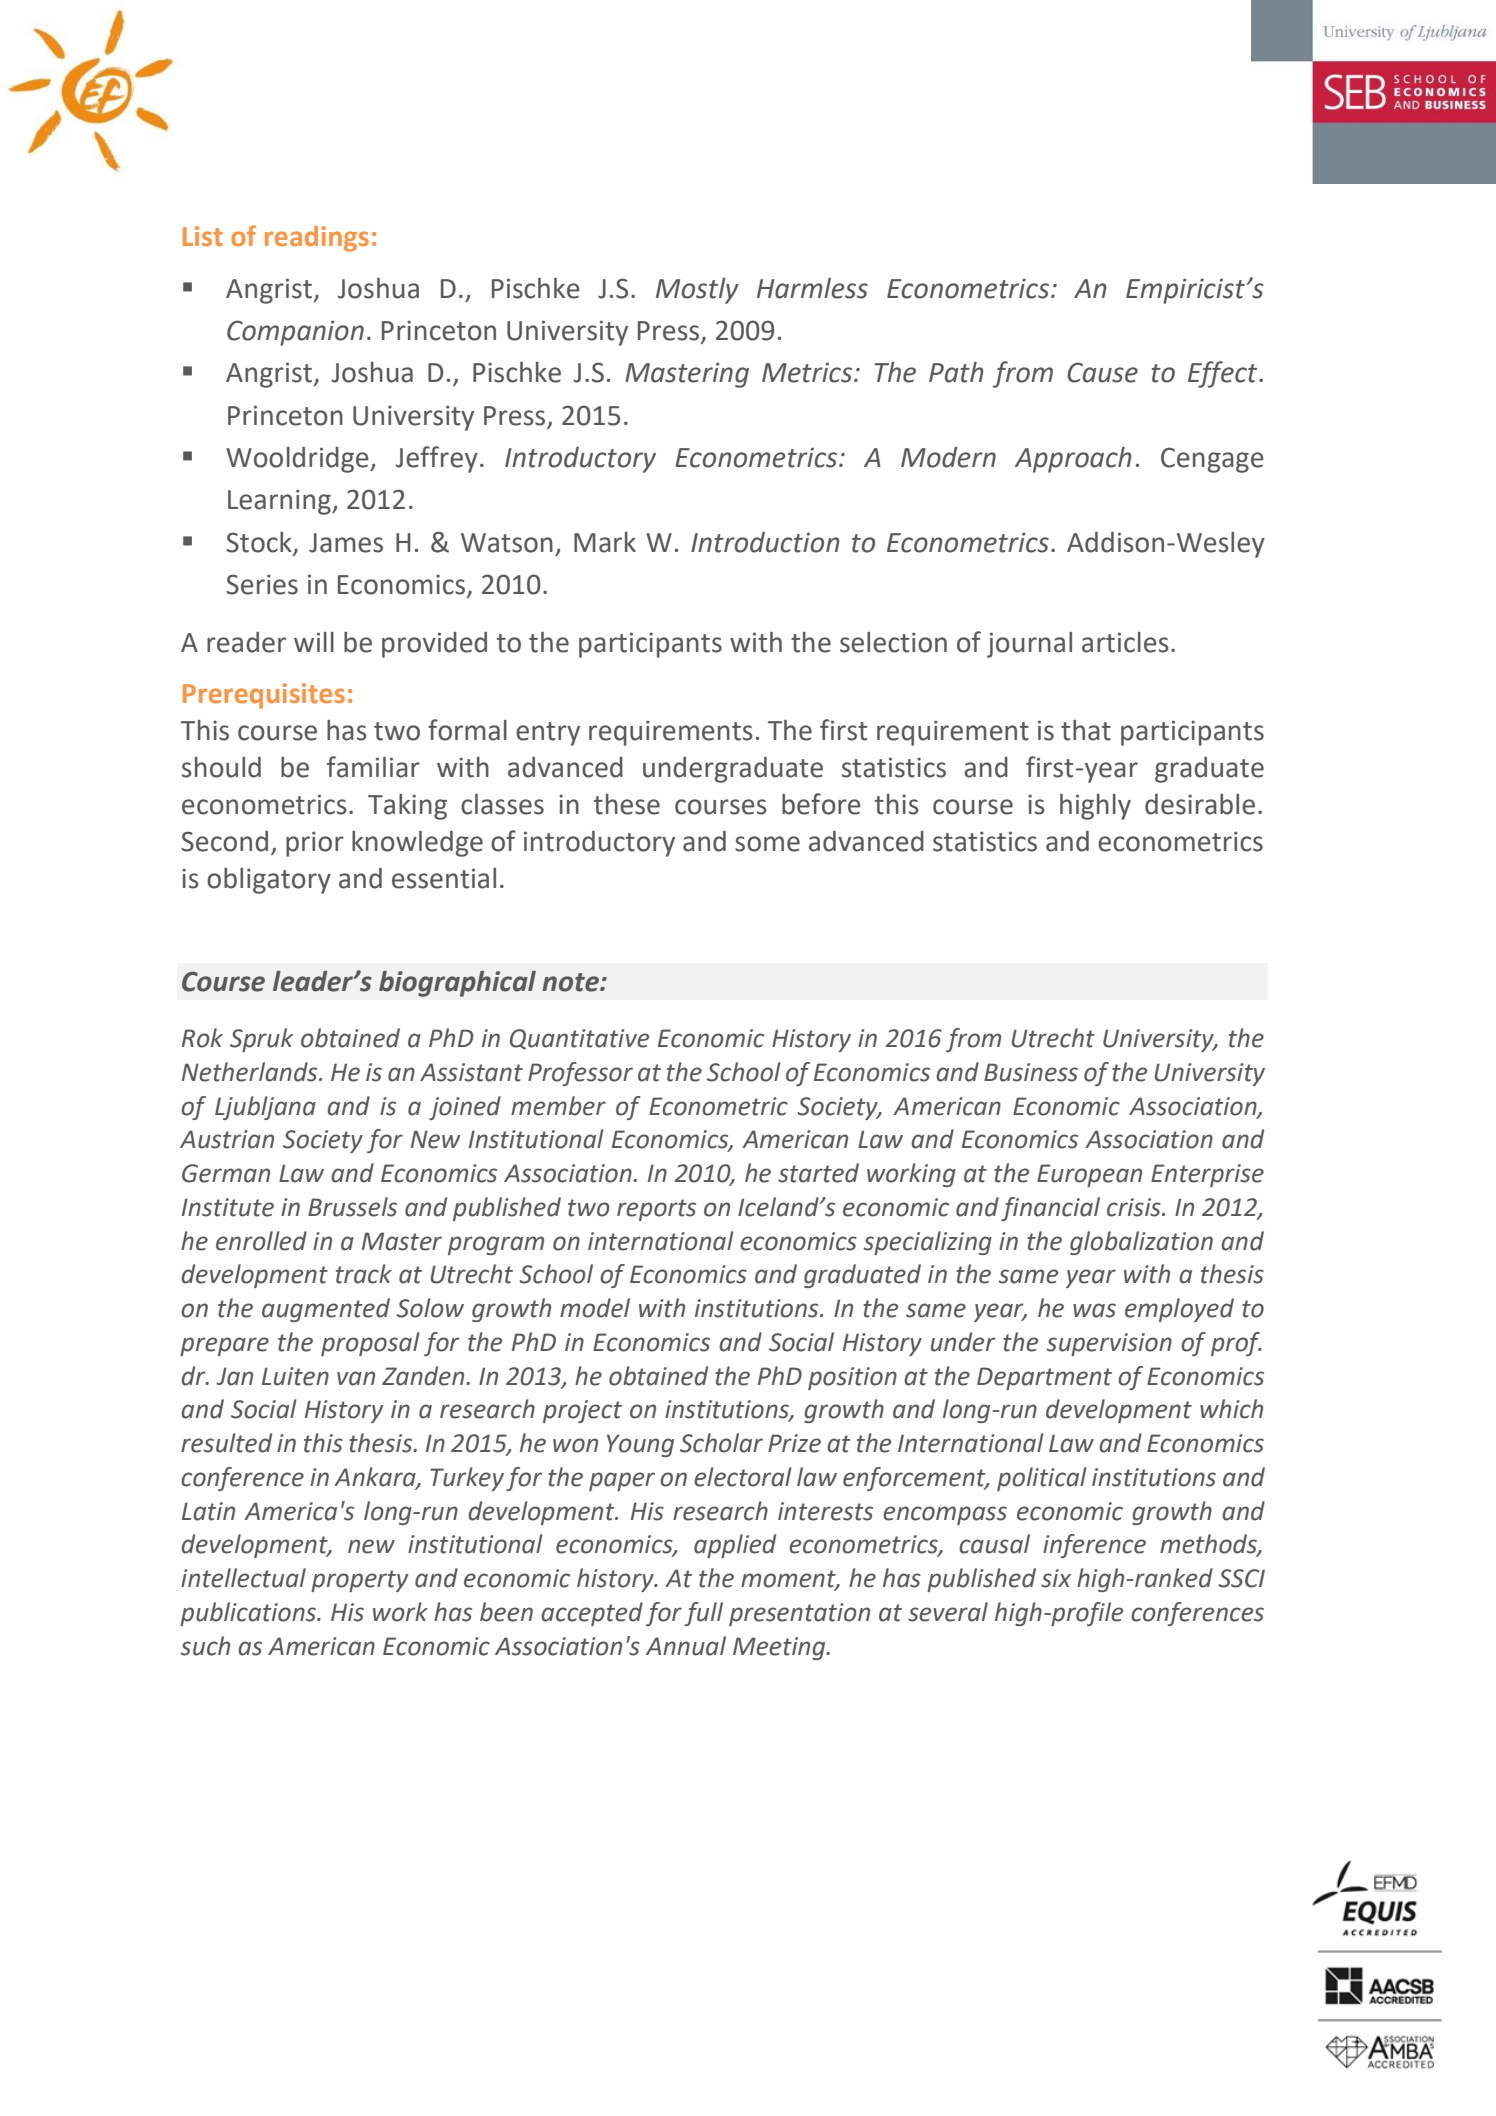  Describe the element at coordinates (352, 1207) in the image. I see `Brussels` at that location.
